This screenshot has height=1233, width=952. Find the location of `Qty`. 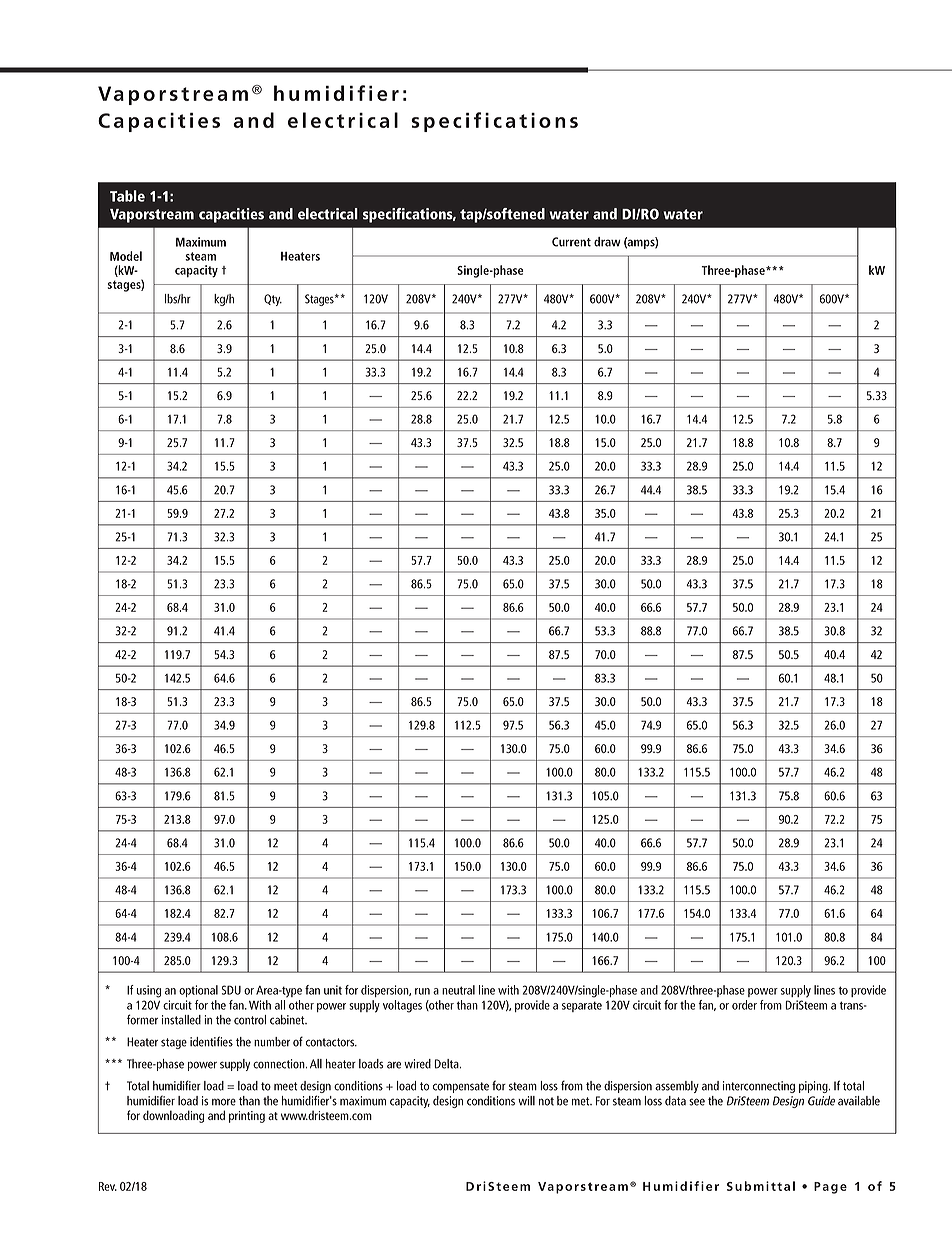

Qty is located at coordinates (273, 300).
